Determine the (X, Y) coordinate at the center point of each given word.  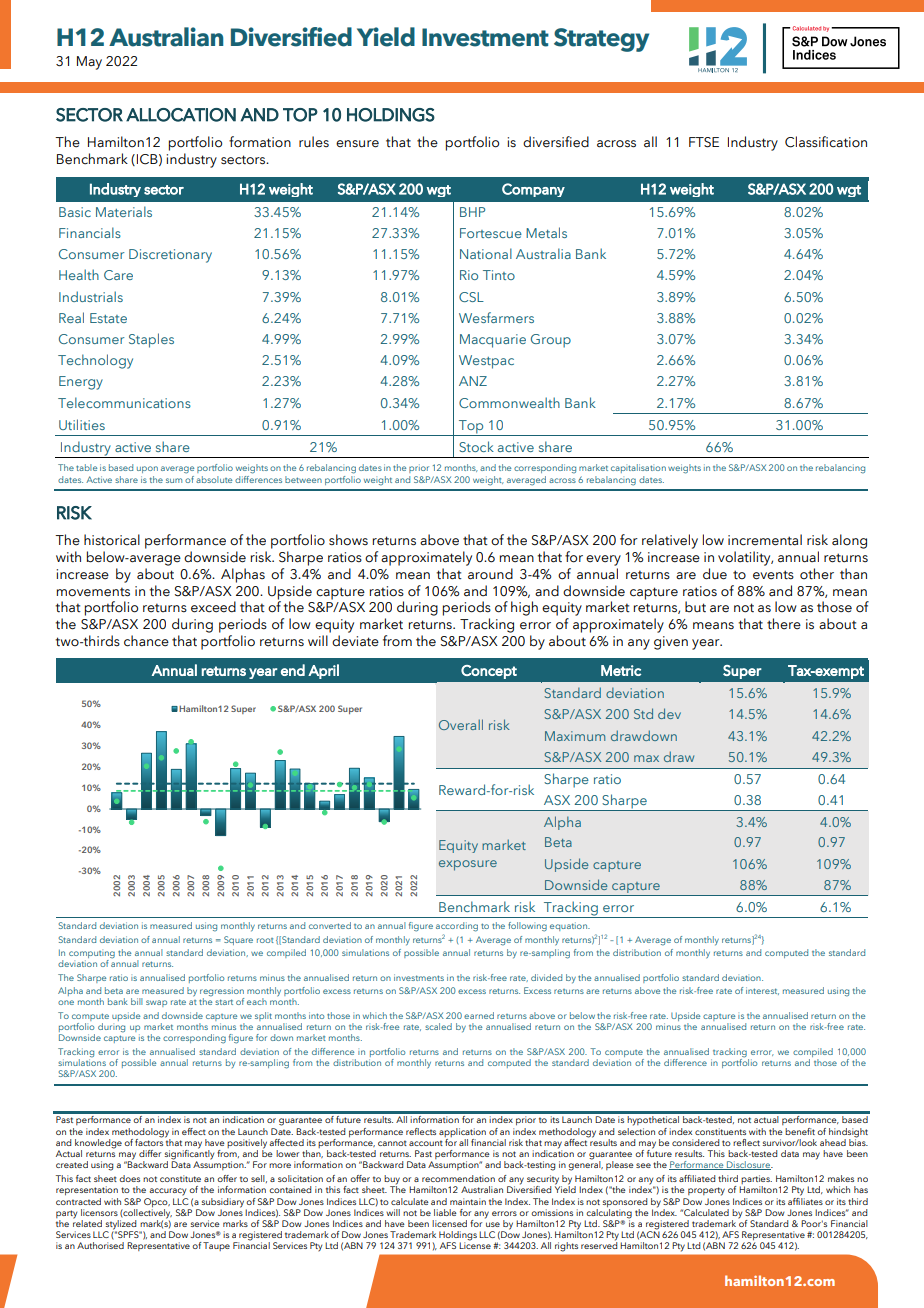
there (784, 624)
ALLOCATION (181, 115)
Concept (489, 672)
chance (146, 641)
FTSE (704, 142)
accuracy (167, 1192)
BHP (472, 212)
